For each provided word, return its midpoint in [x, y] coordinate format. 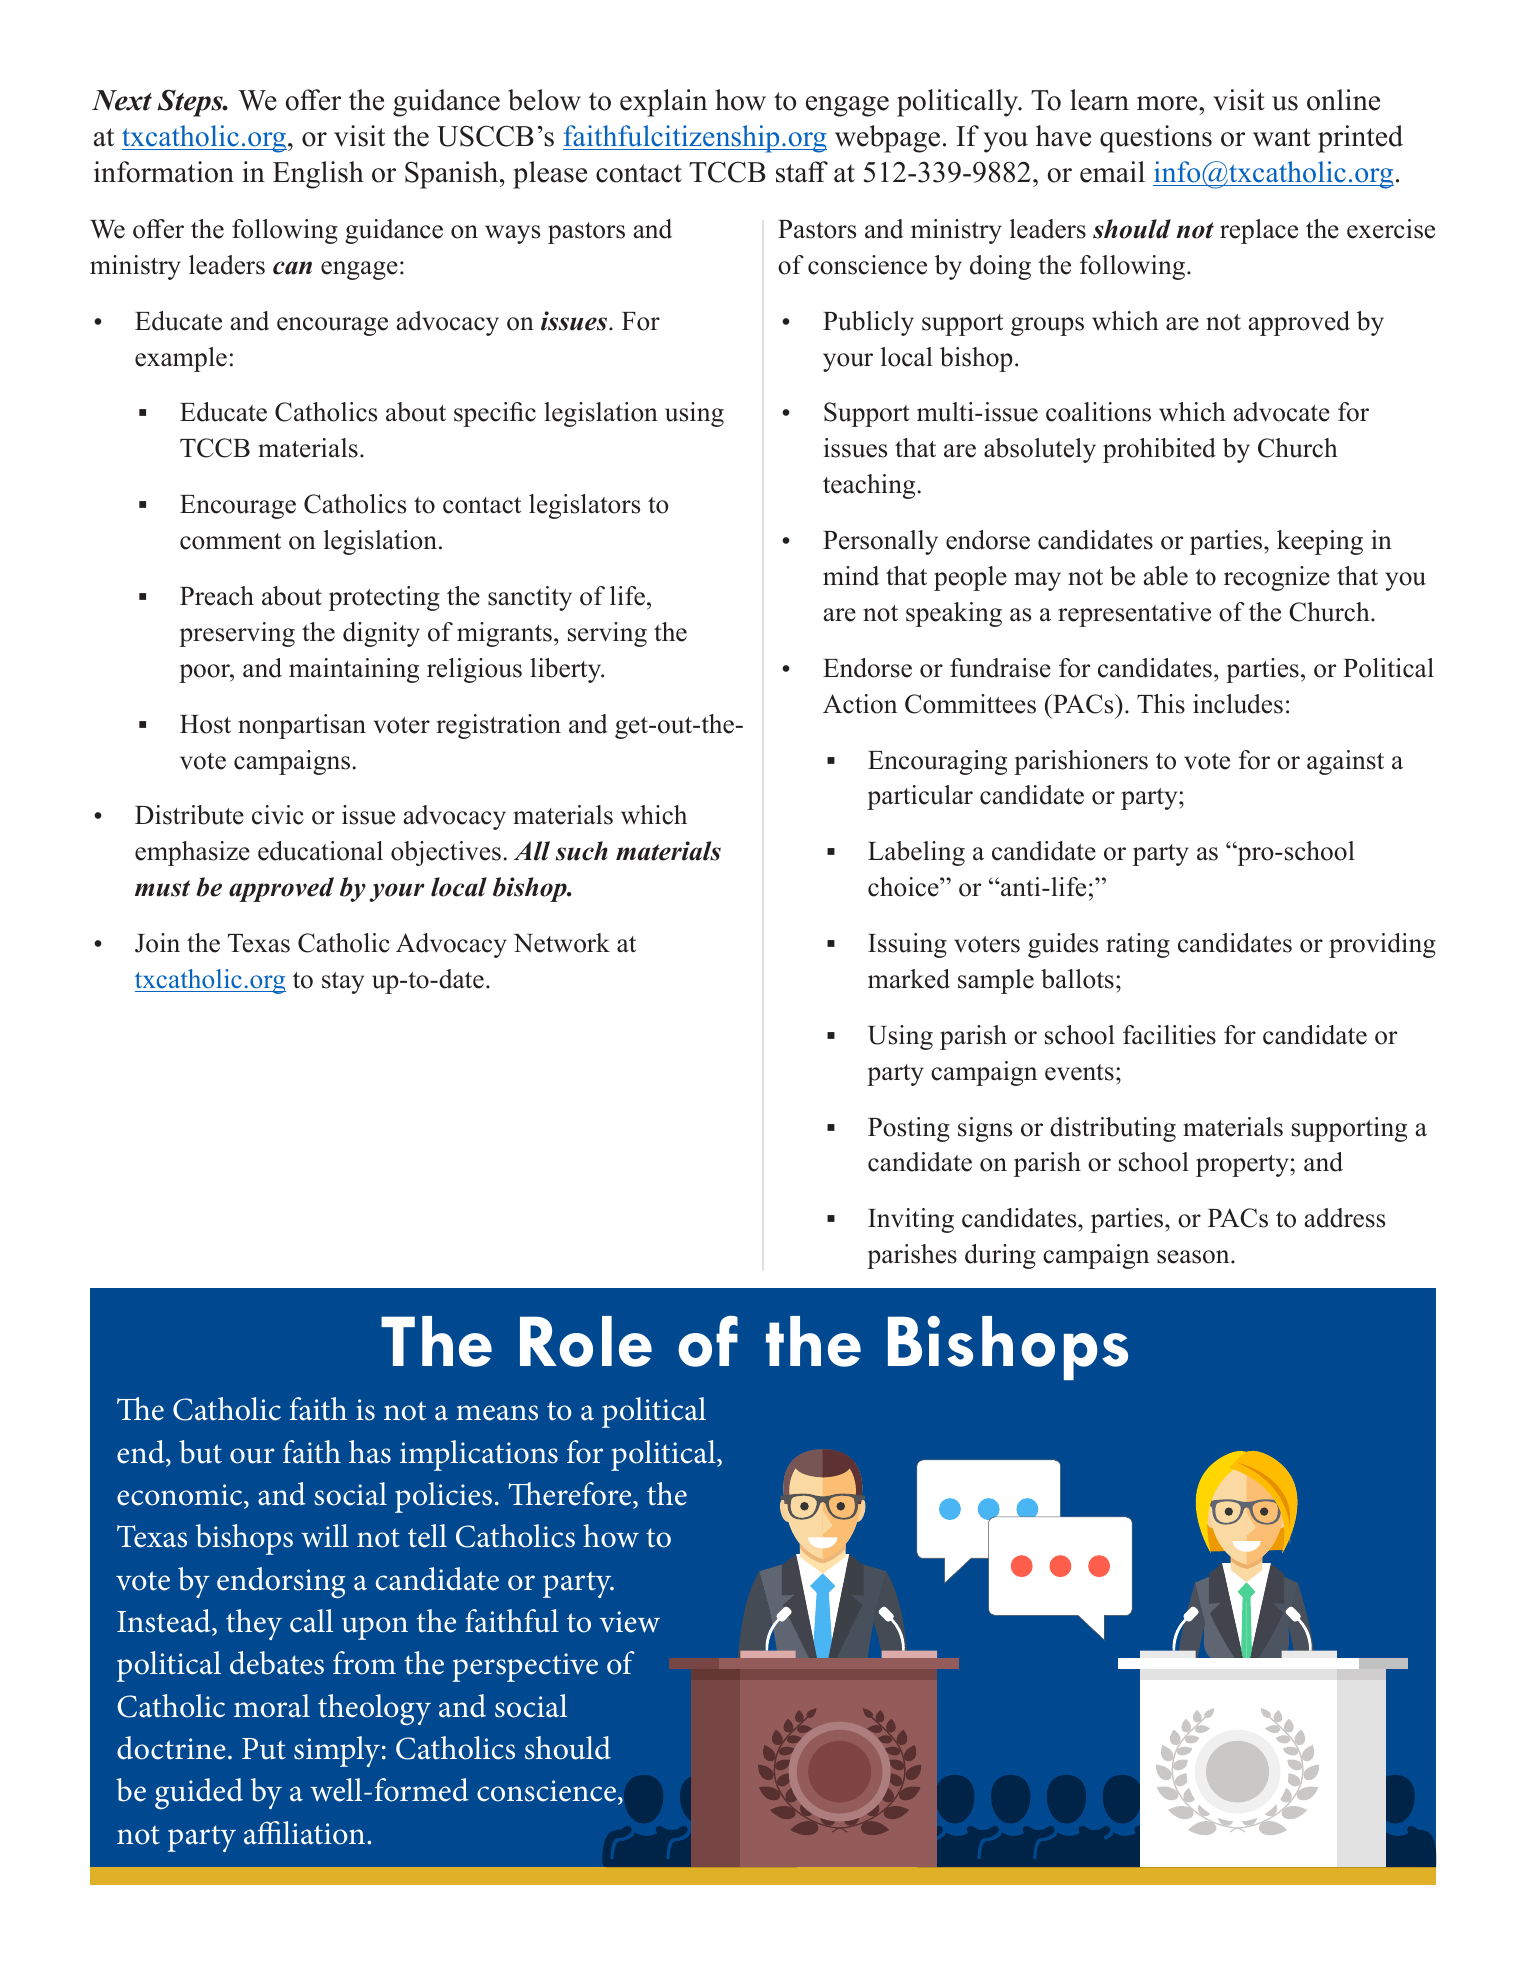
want [1282, 137]
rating [1138, 945]
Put [264, 1749]
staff [802, 172]
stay [343, 983]
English [318, 175]
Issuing [907, 945]
